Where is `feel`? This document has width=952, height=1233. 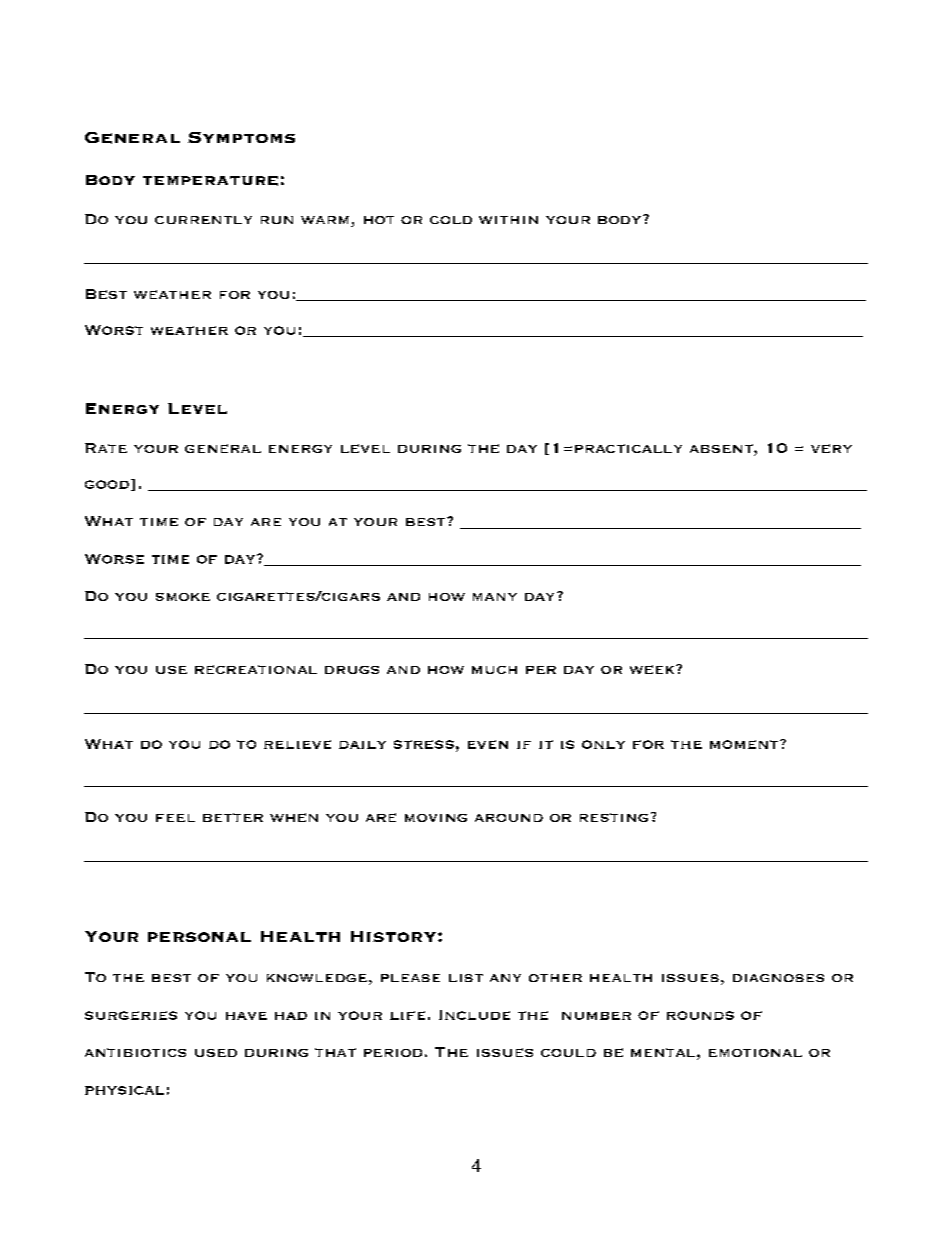 feel is located at coordinates (175, 818).
